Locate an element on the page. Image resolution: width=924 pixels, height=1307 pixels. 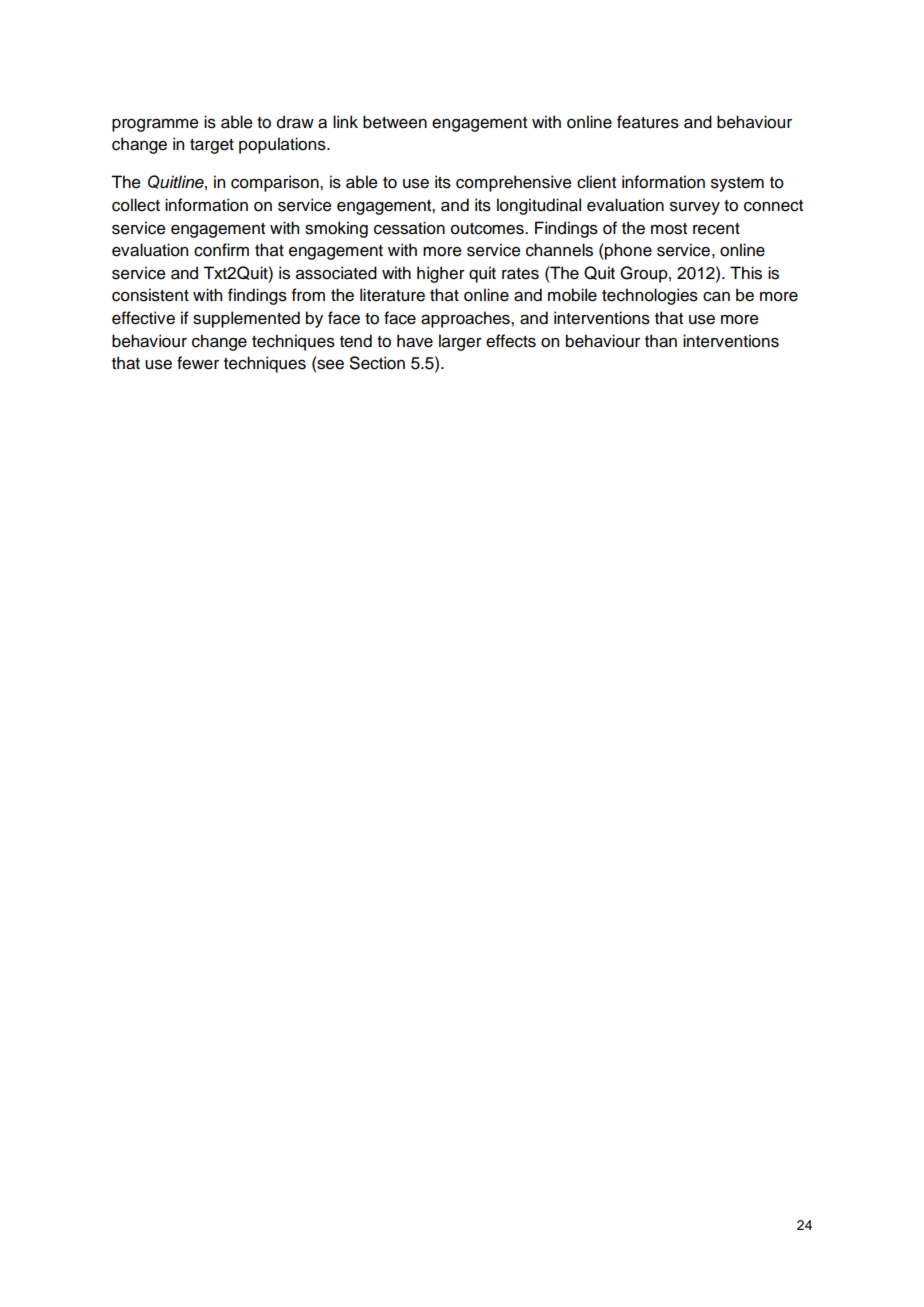
This is located at coordinates (746, 273).
